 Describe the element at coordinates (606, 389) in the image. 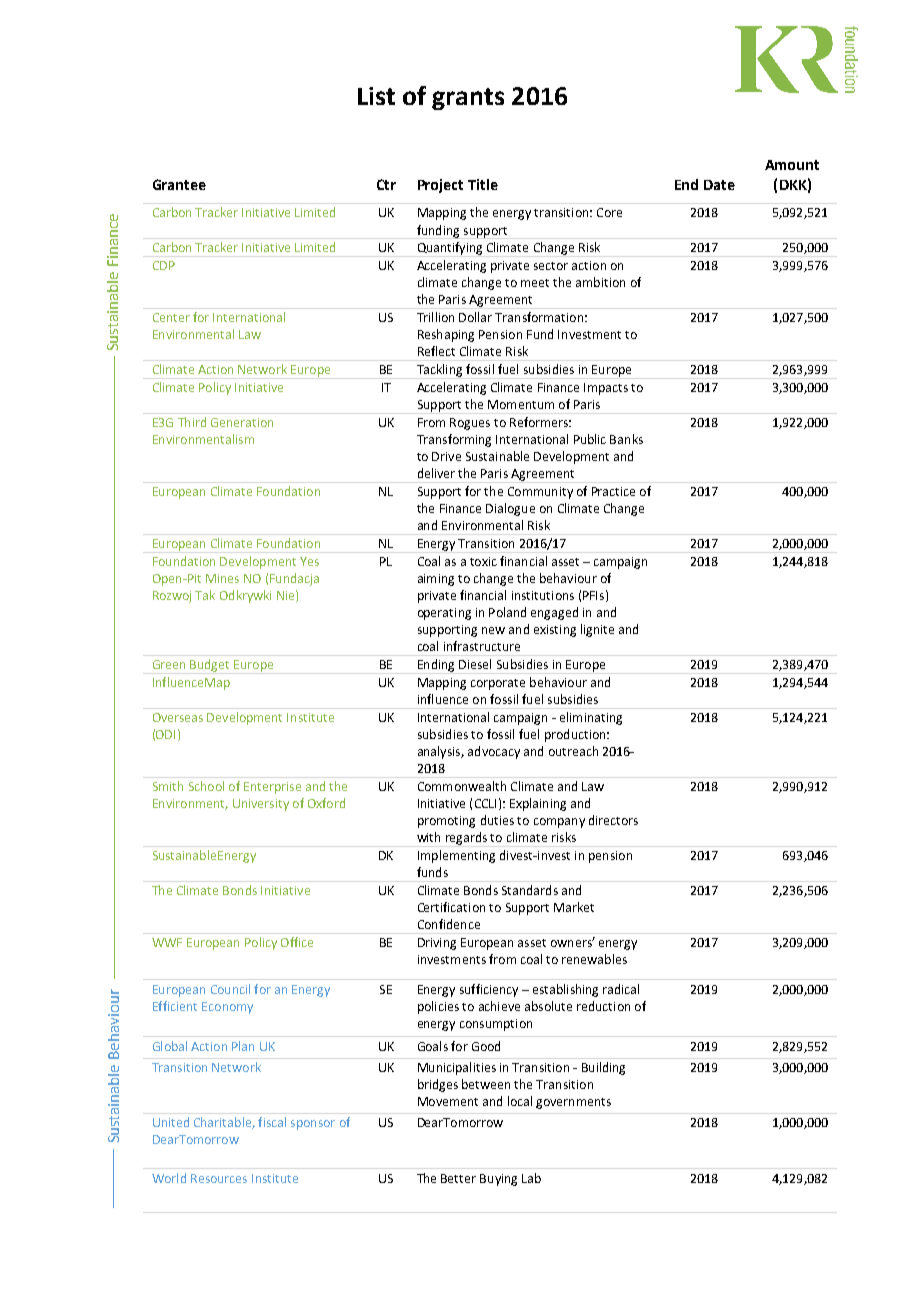

I see `Impacts` at that location.
